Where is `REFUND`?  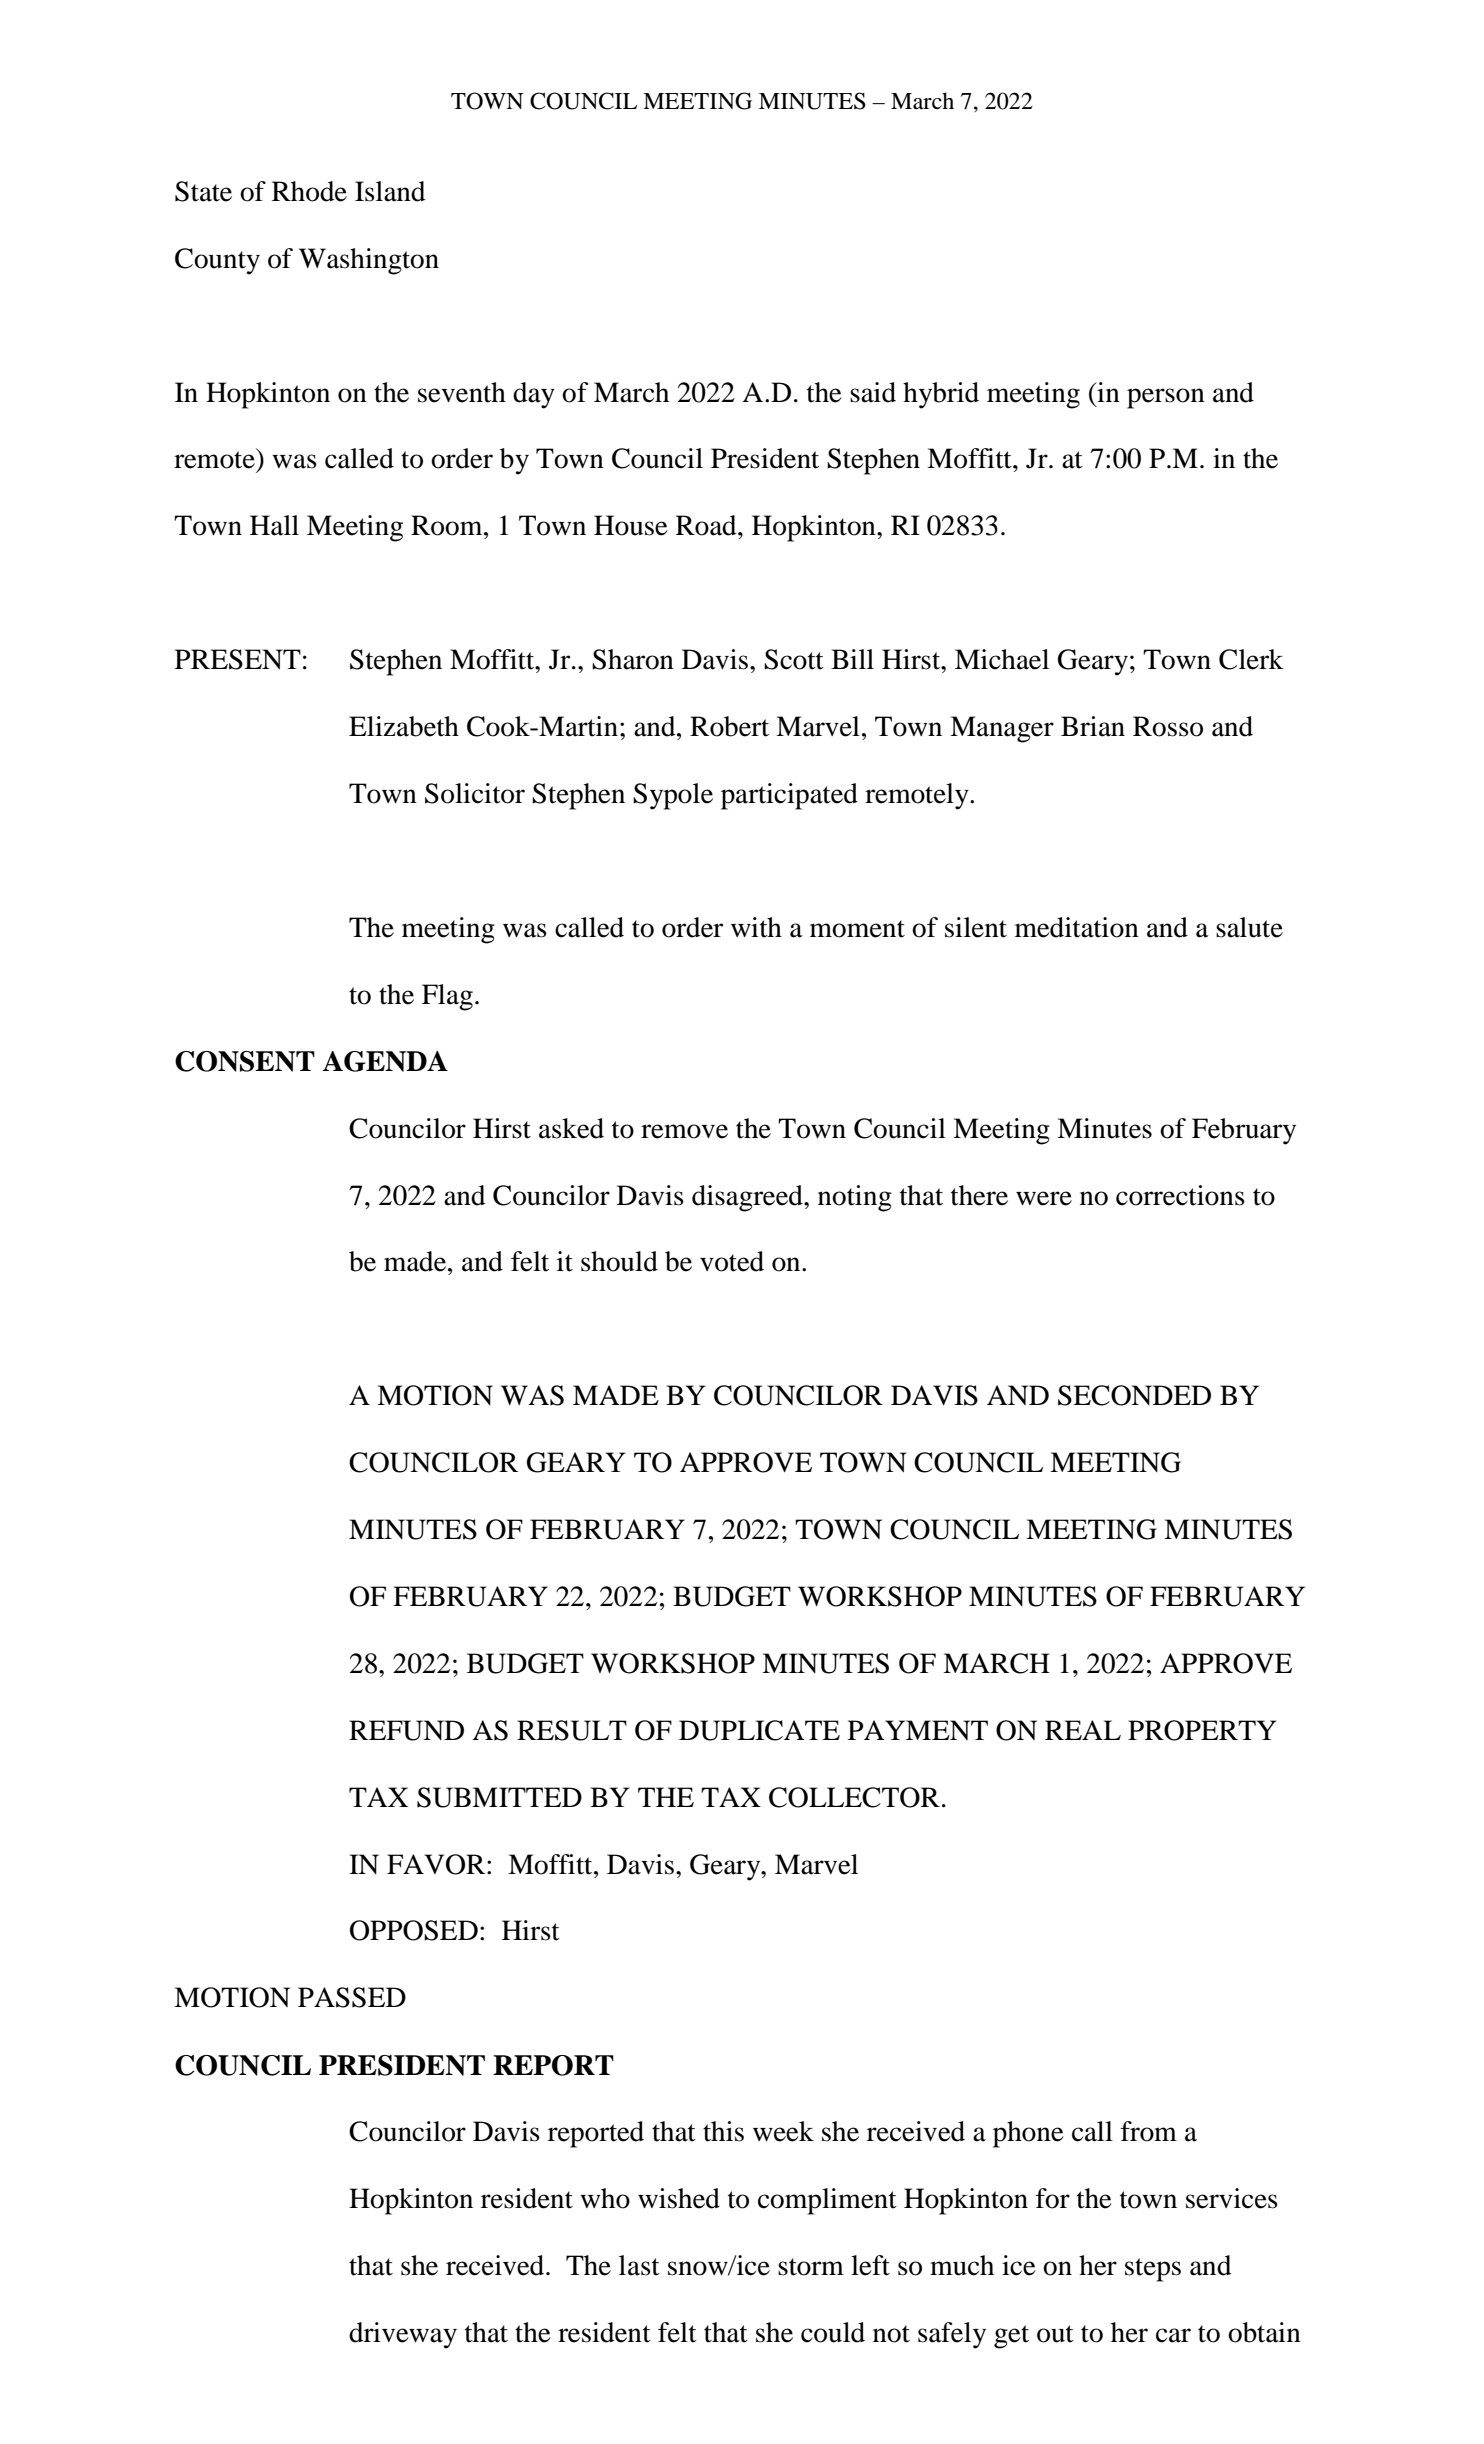 REFUND is located at coordinates (406, 1730).
